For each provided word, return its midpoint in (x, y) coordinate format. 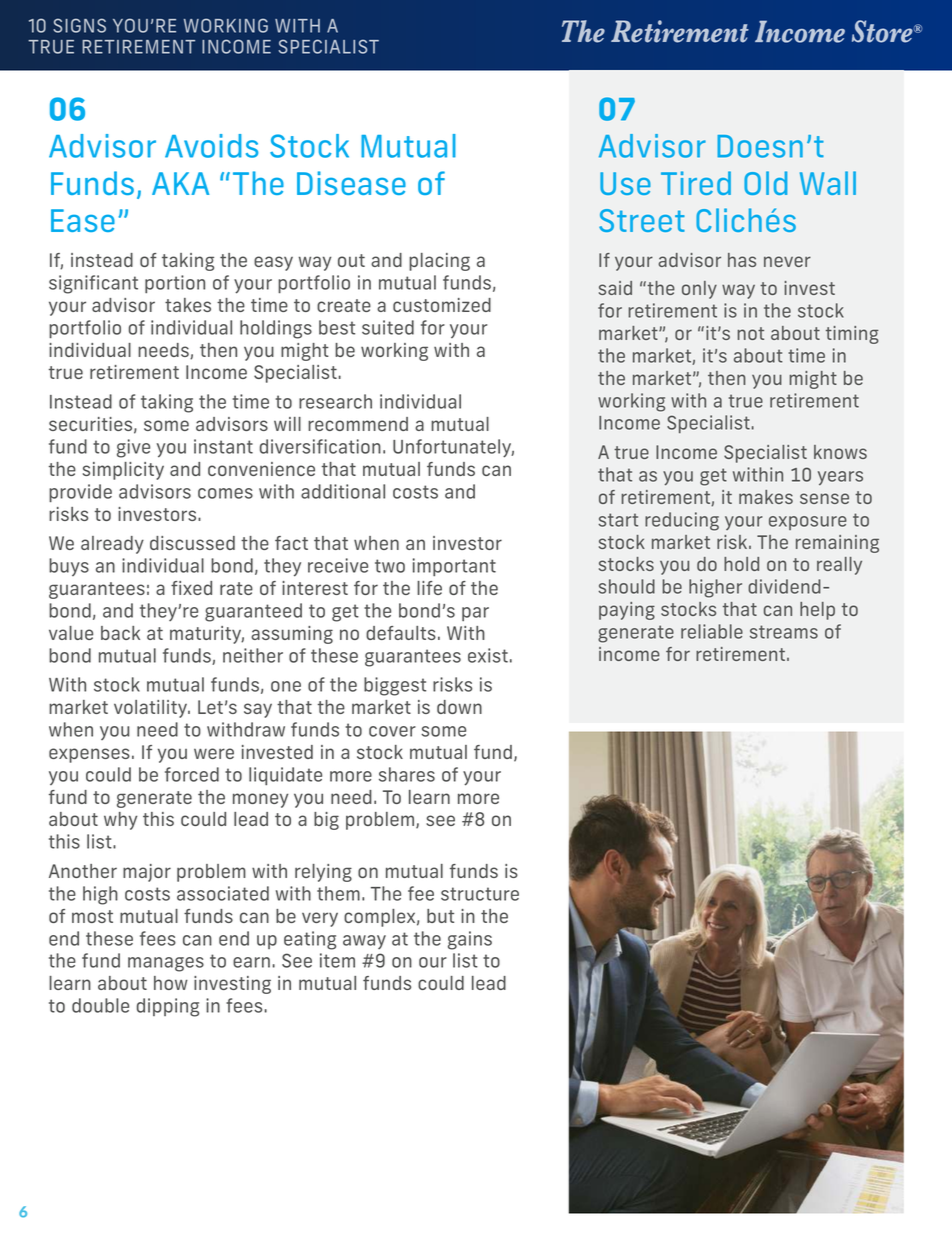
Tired (696, 183)
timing (852, 335)
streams (784, 632)
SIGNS (79, 25)
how (171, 983)
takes (188, 305)
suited (388, 327)
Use (625, 183)
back (120, 633)
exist (488, 655)
